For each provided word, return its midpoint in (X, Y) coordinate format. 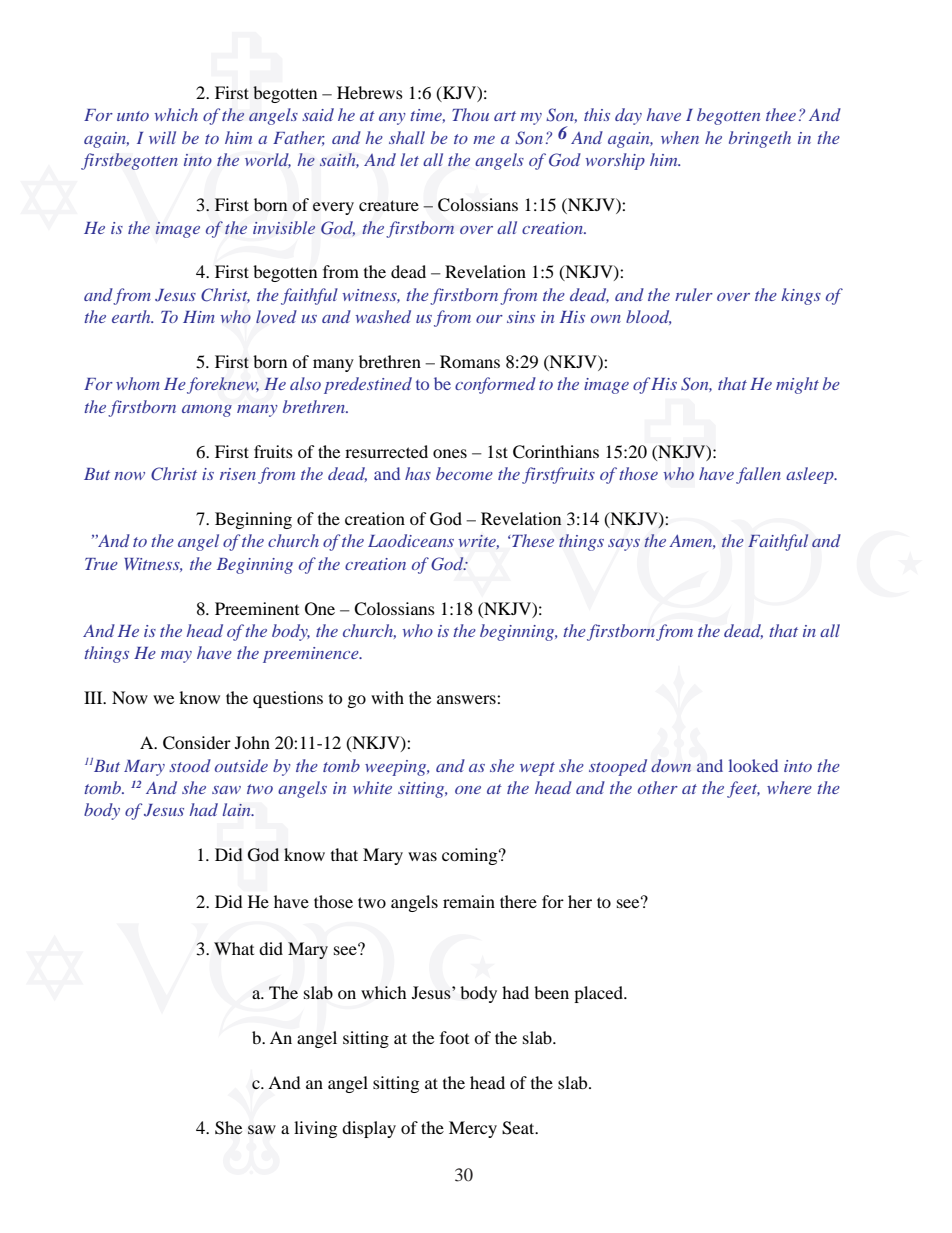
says (624, 545)
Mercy (473, 1129)
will (162, 137)
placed (599, 994)
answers (467, 699)
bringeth (760, 139)
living (315, 1129)
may (176, 657)
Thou (470, 114)
